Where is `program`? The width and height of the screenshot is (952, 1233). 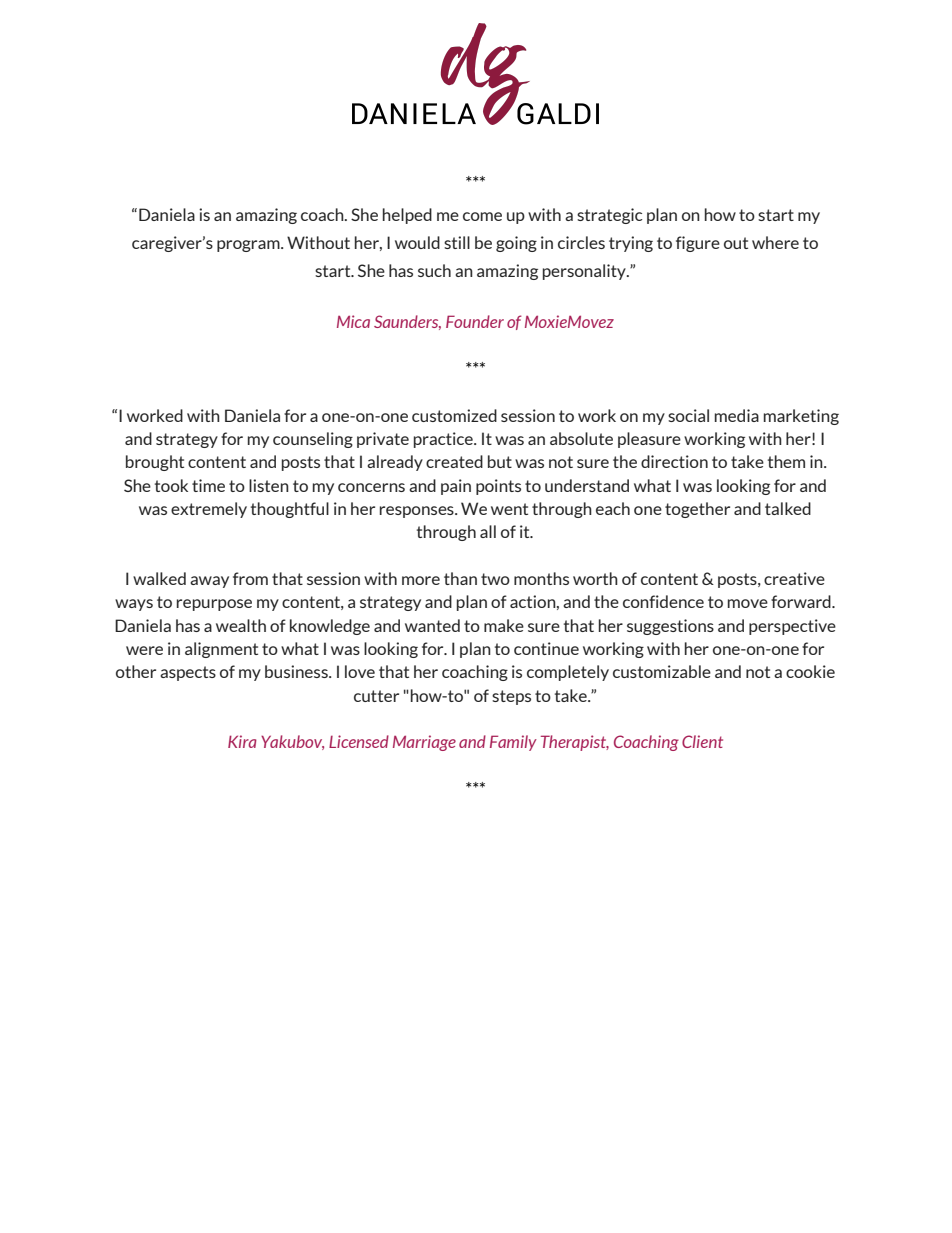 program is located at coordinates (249, 246).
